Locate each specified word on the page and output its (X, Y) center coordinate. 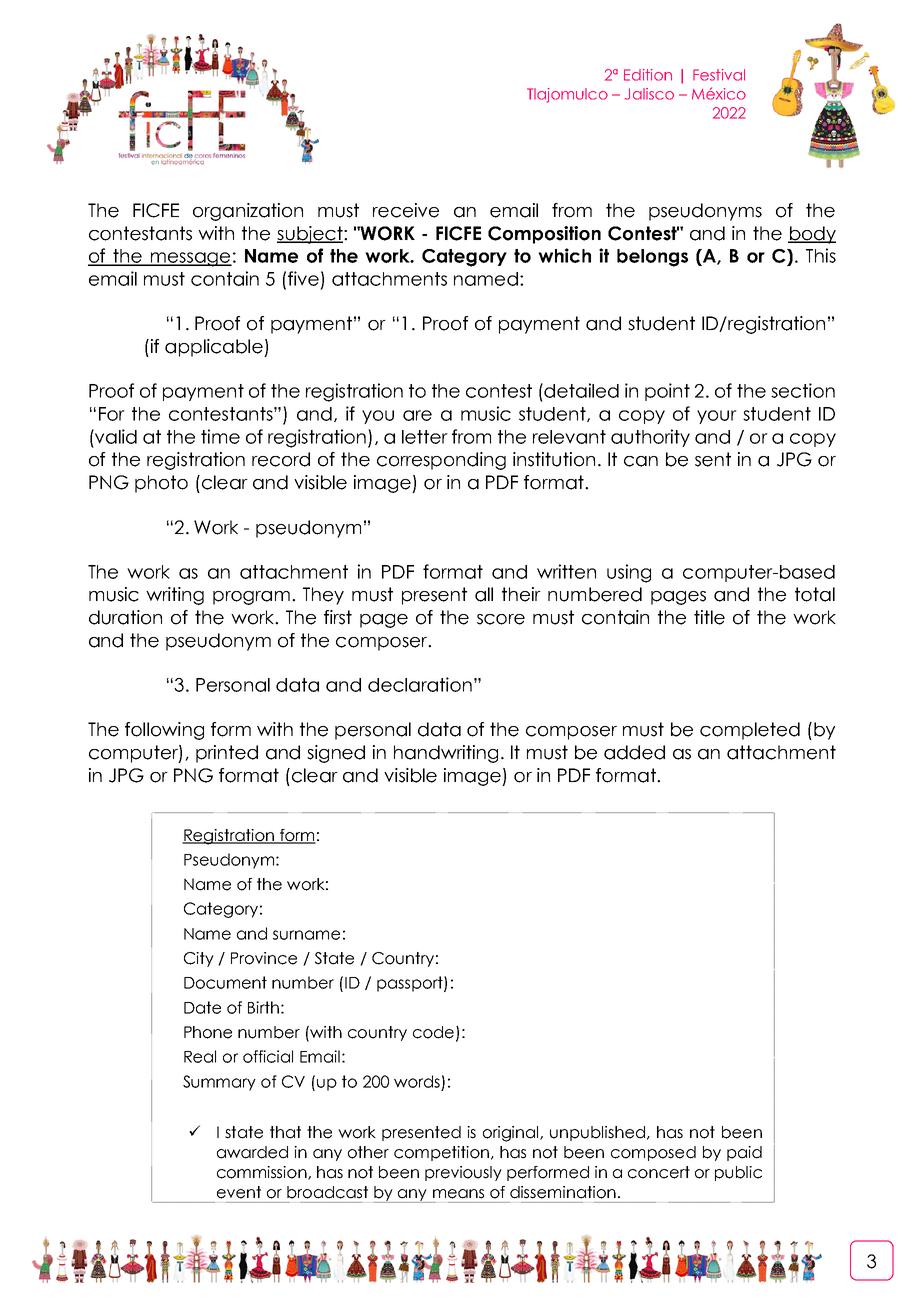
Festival (719, 75)
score (501, 619)
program (251, 598)
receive (406, 210)
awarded (252, 1152)
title (709, 617)
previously (463, 1173)
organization (248, 212)
